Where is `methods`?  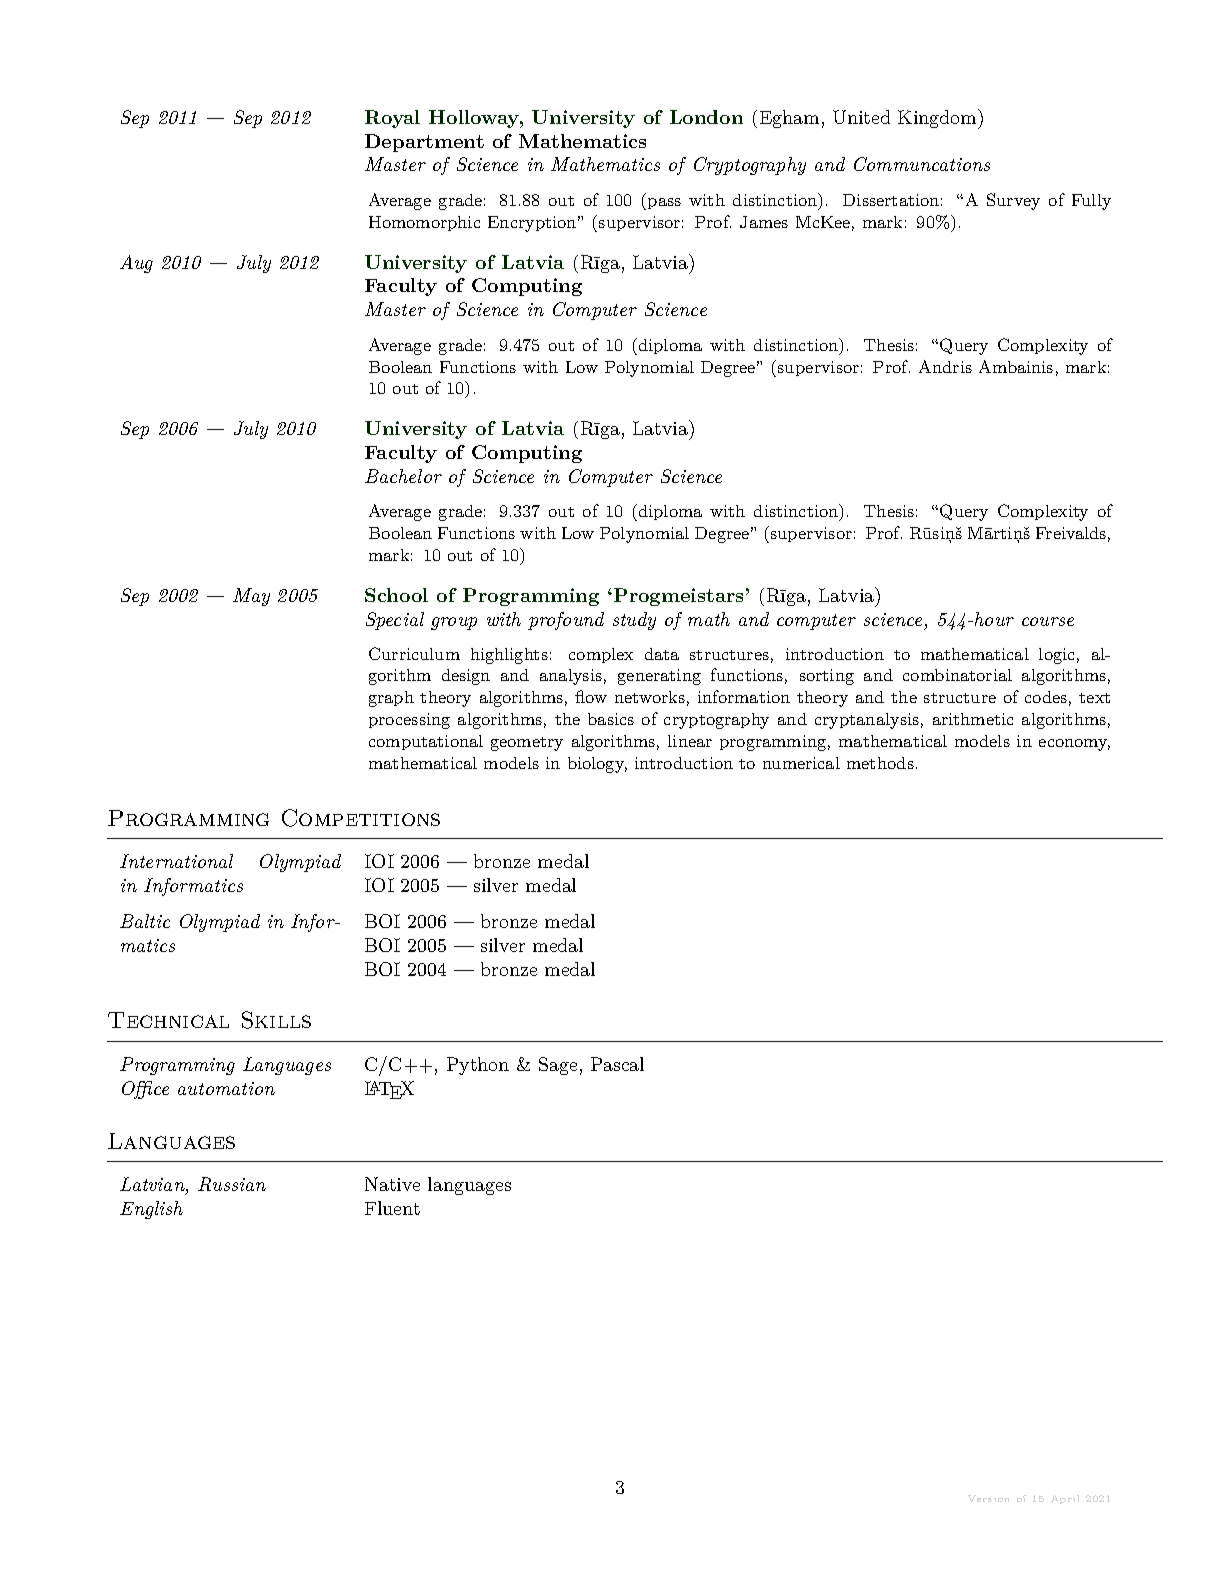
methods is located at coordinates (880, 763).
